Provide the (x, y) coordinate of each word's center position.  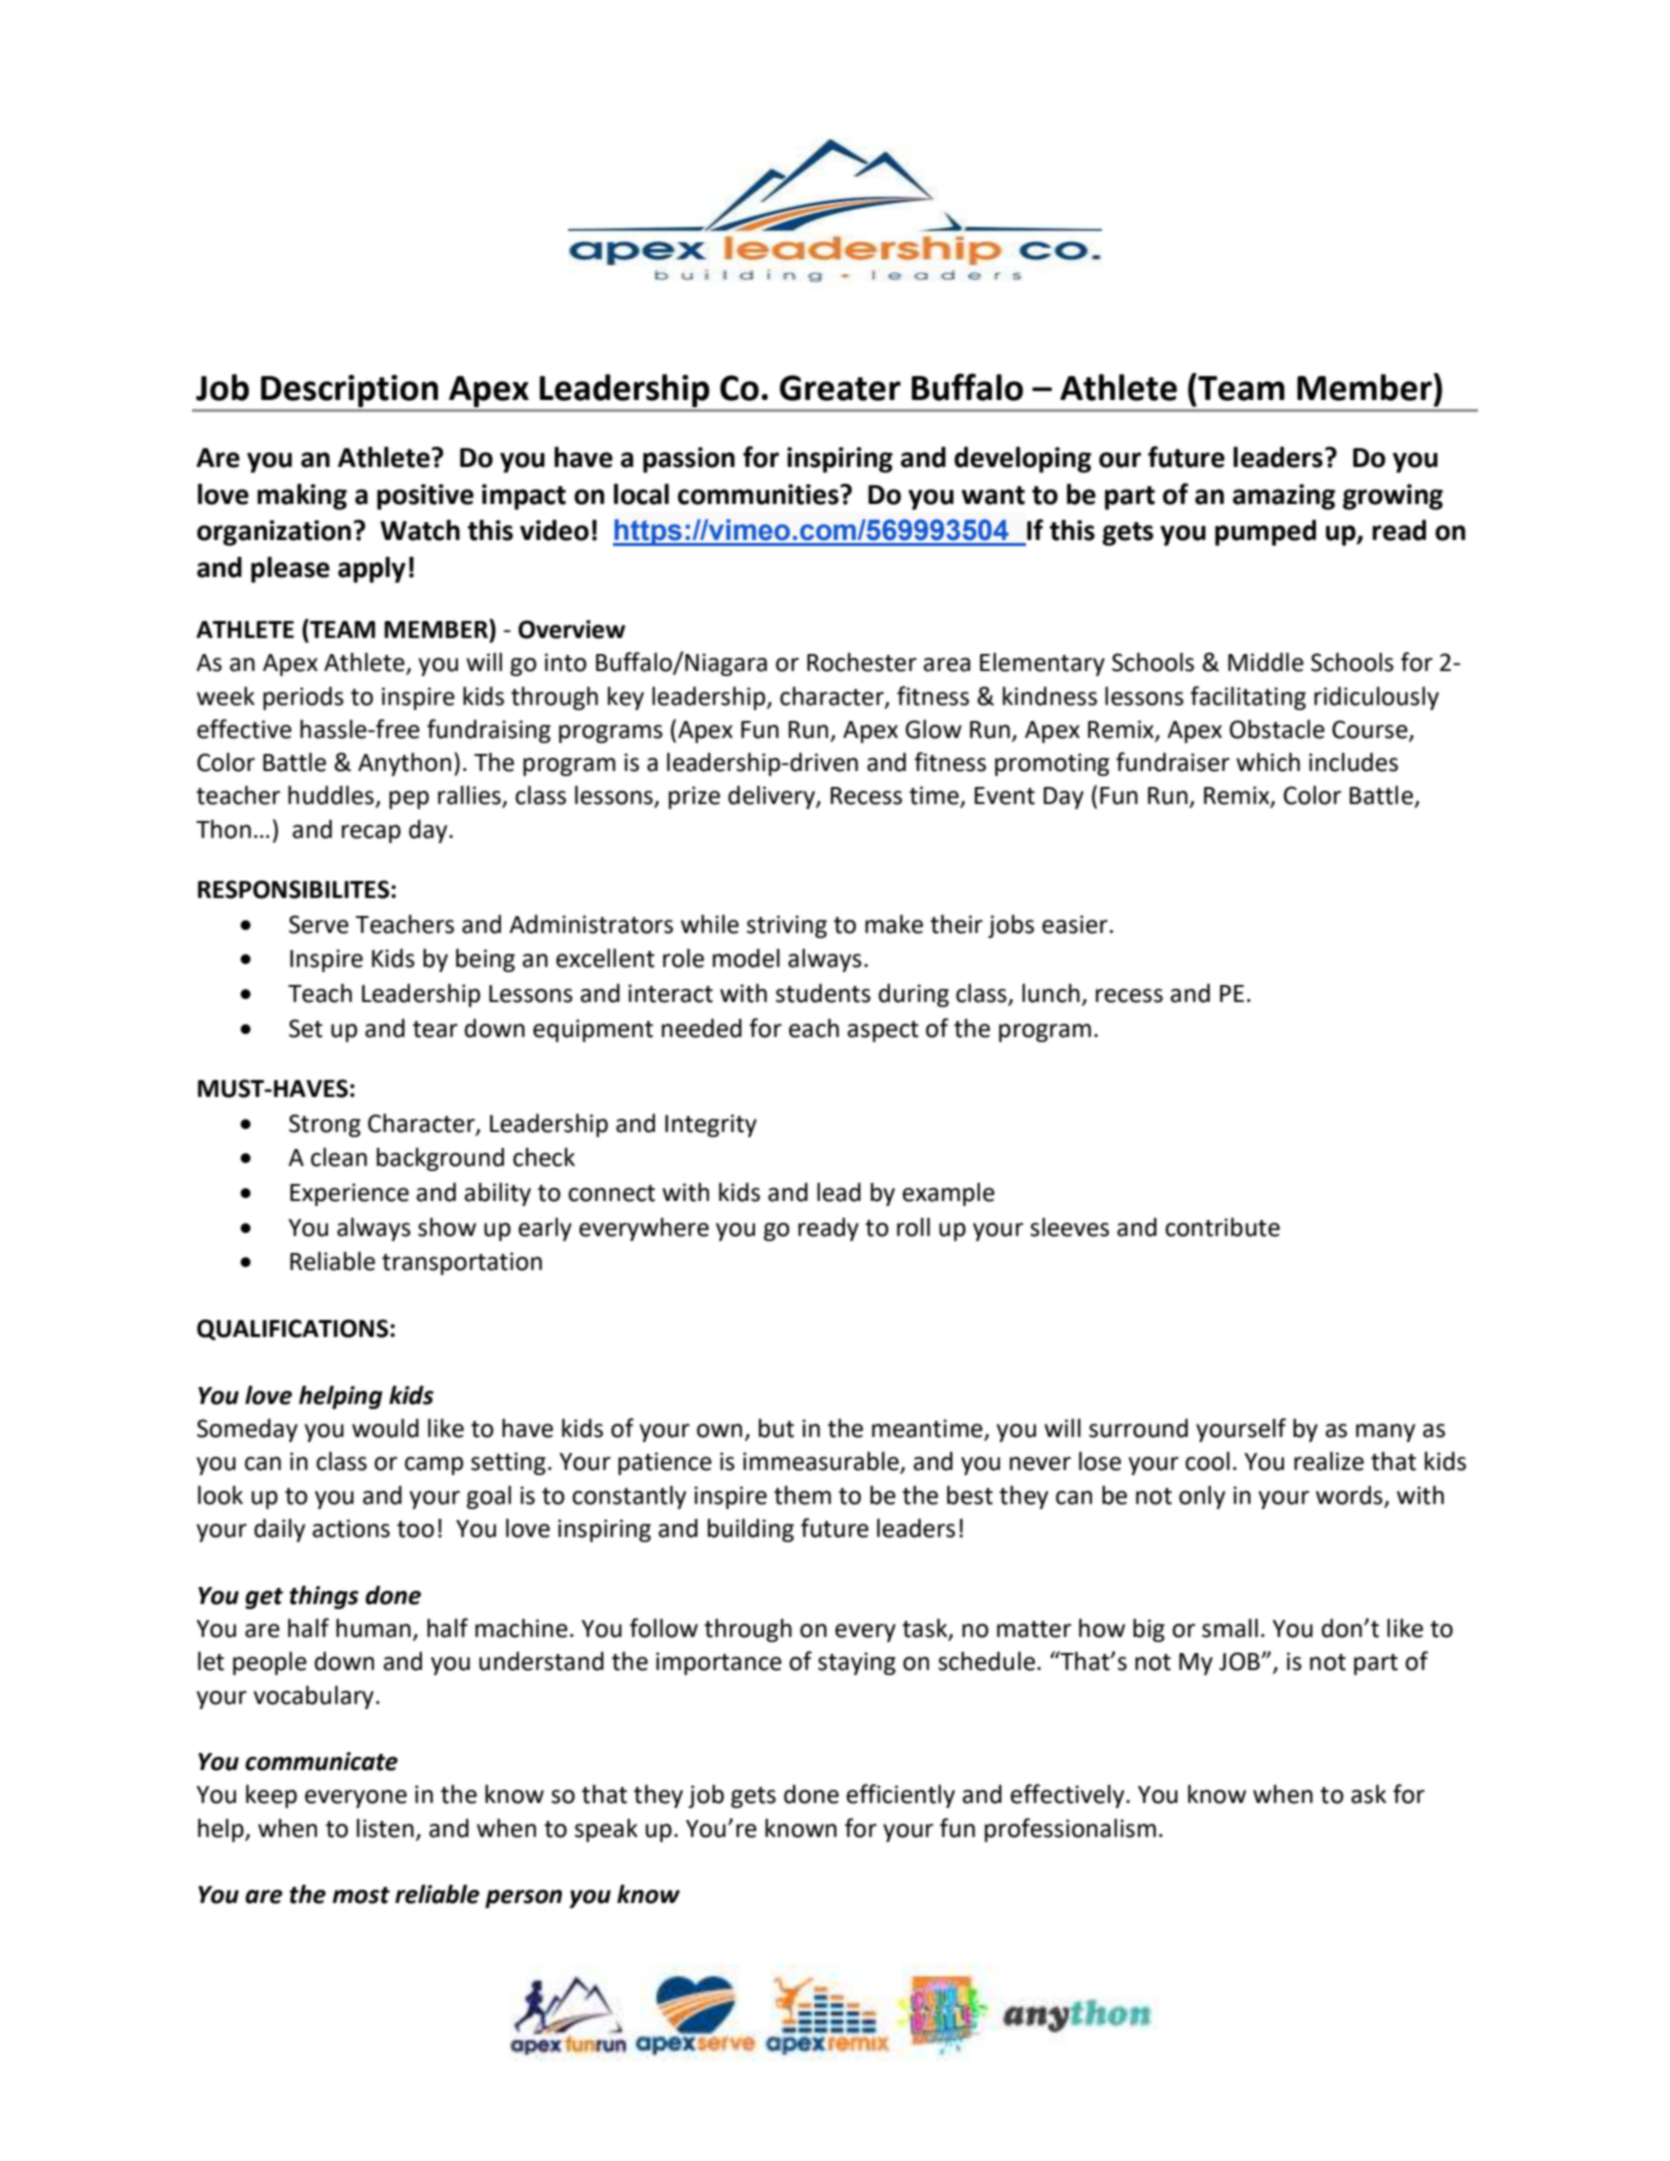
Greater (840, 388)
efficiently (900, 1796)
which (1268, 762)
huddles (331, 795)
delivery (772, 797)
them (802, 1495)
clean (339, 1157)
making (302, 496)
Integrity (711, 1125)
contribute (1222, 1227)
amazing (1284, 497)
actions (351, 1528)
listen (385, 1828)
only (1202, 1497)
